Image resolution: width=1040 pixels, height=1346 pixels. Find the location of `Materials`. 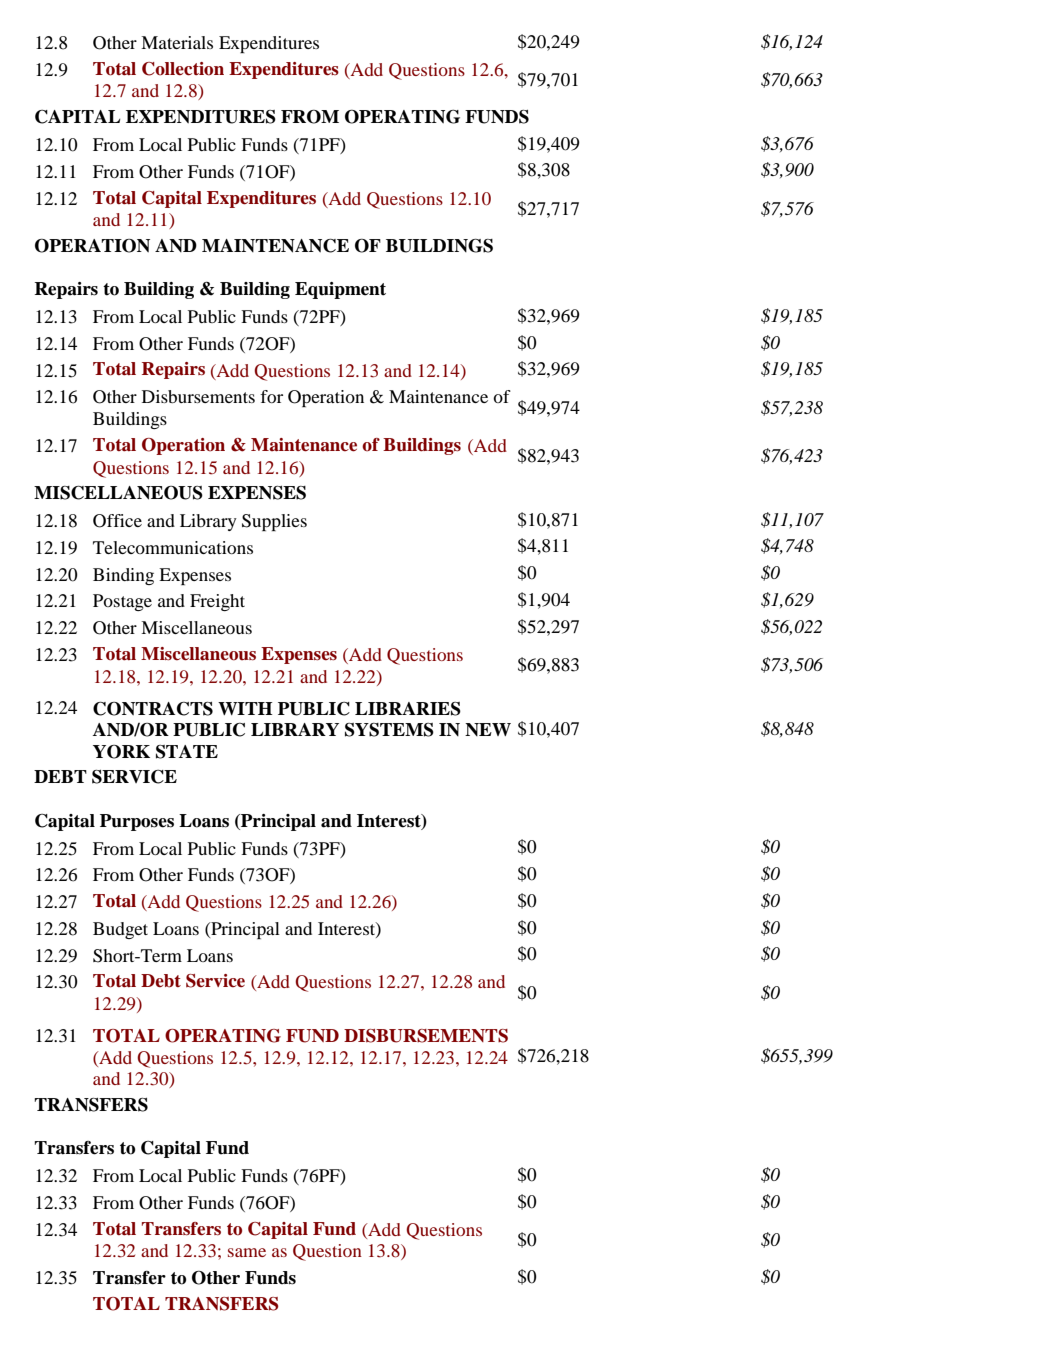

Materials is located at coordinates (177, 42).
